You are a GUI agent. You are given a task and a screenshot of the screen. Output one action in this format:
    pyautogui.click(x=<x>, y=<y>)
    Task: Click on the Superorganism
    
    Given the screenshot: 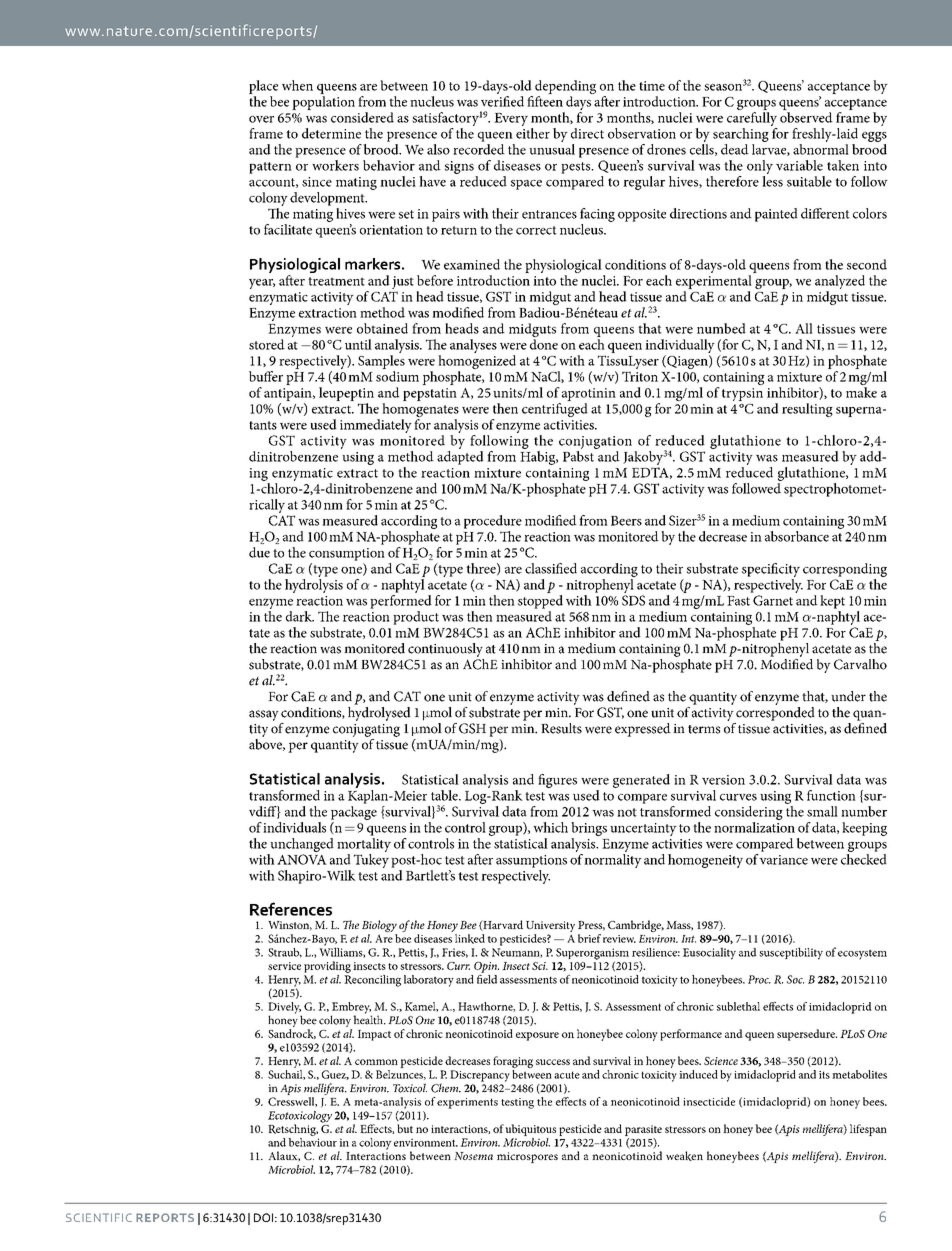 What is the action you would take?
    pyautogui.click(x=592, y=955)
